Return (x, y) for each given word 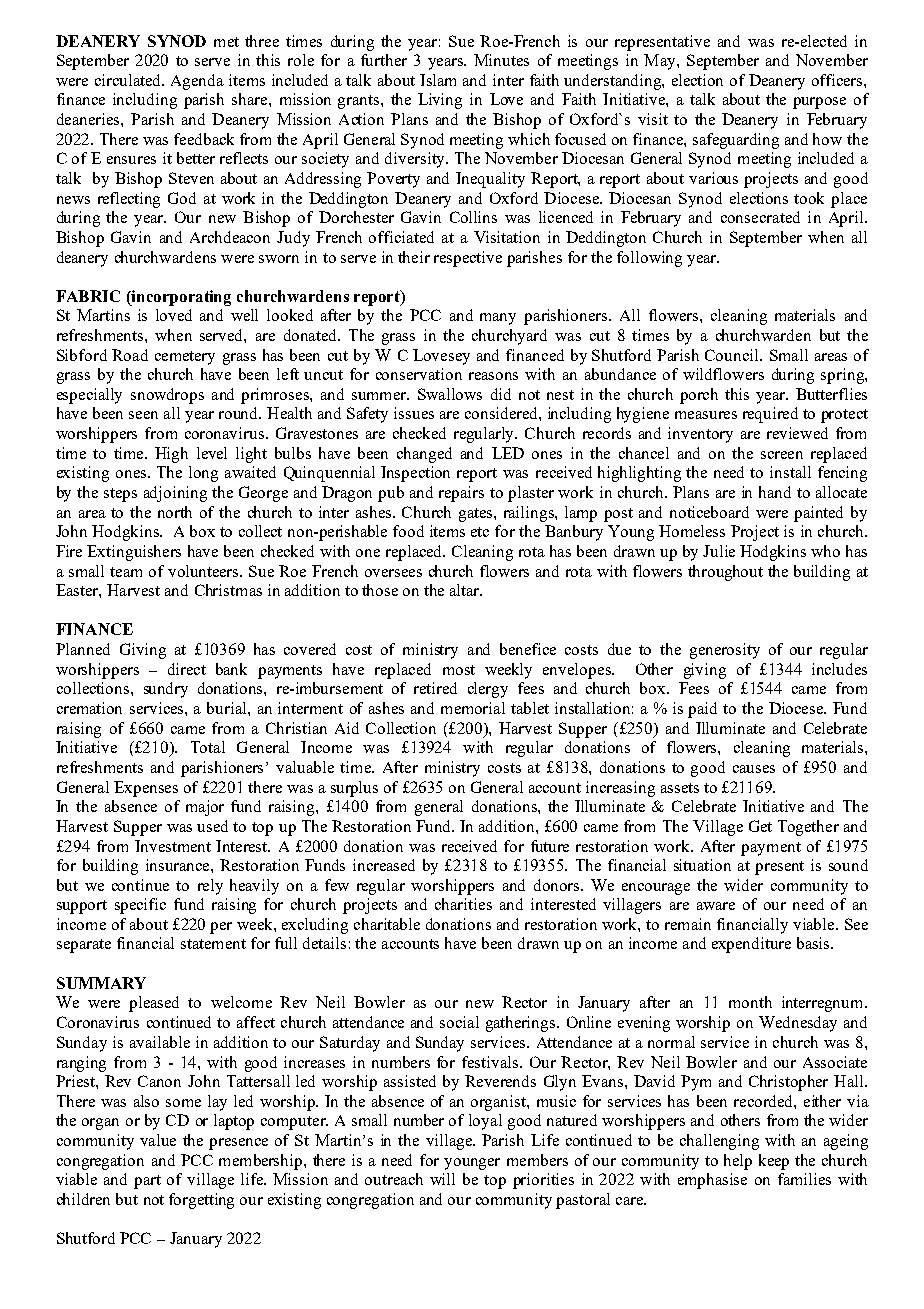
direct (187, 669)
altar (466, 590)
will (442, 1179)
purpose (819, 103)
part (147, 1182)
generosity (725, 651)
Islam (438, 80)
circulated (129, 80)
